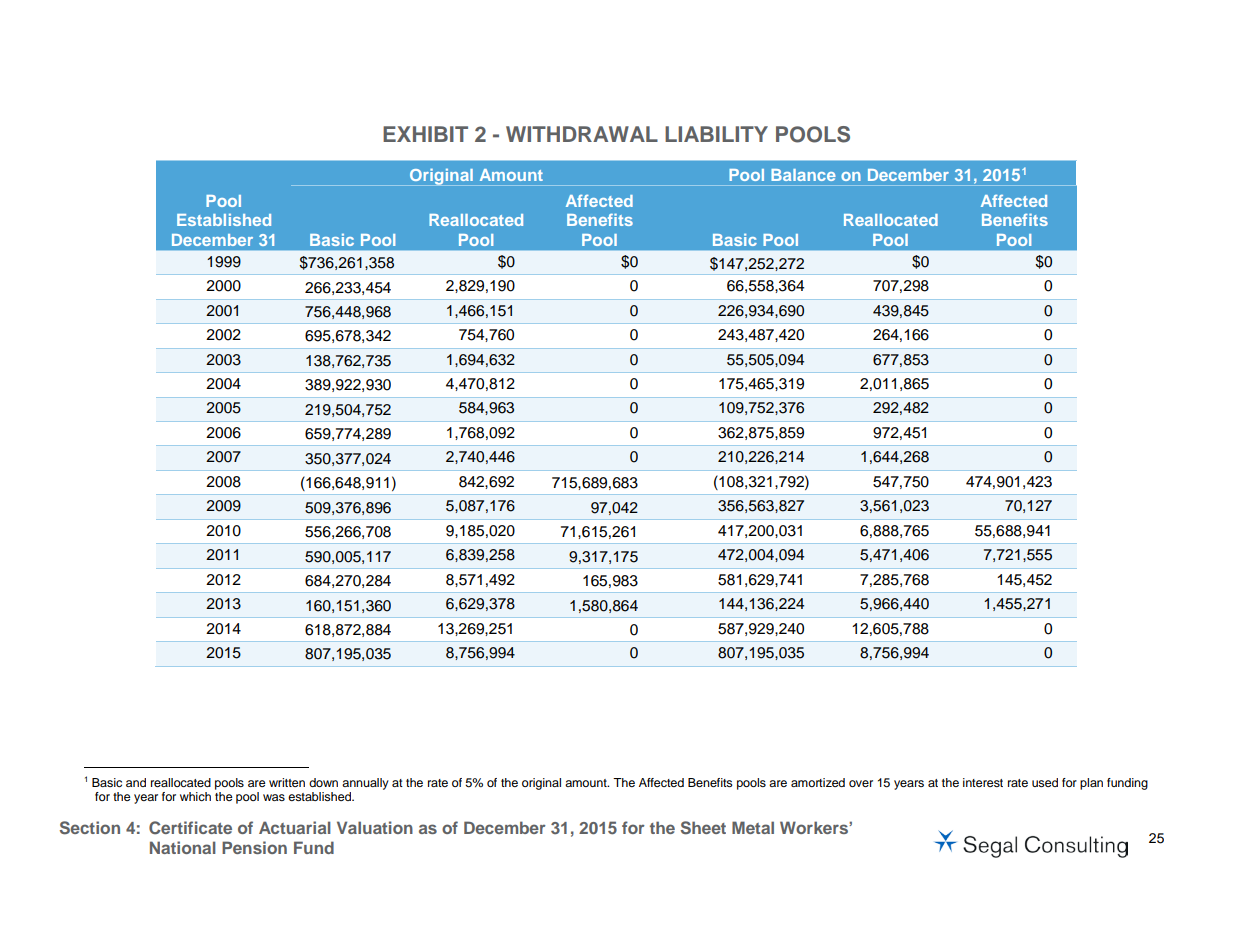 The width and height of the screenshot is (1233, 952). Describe the element at coordinates (716, 134) in the screenshot. I see `LIABILITY` at that location.
